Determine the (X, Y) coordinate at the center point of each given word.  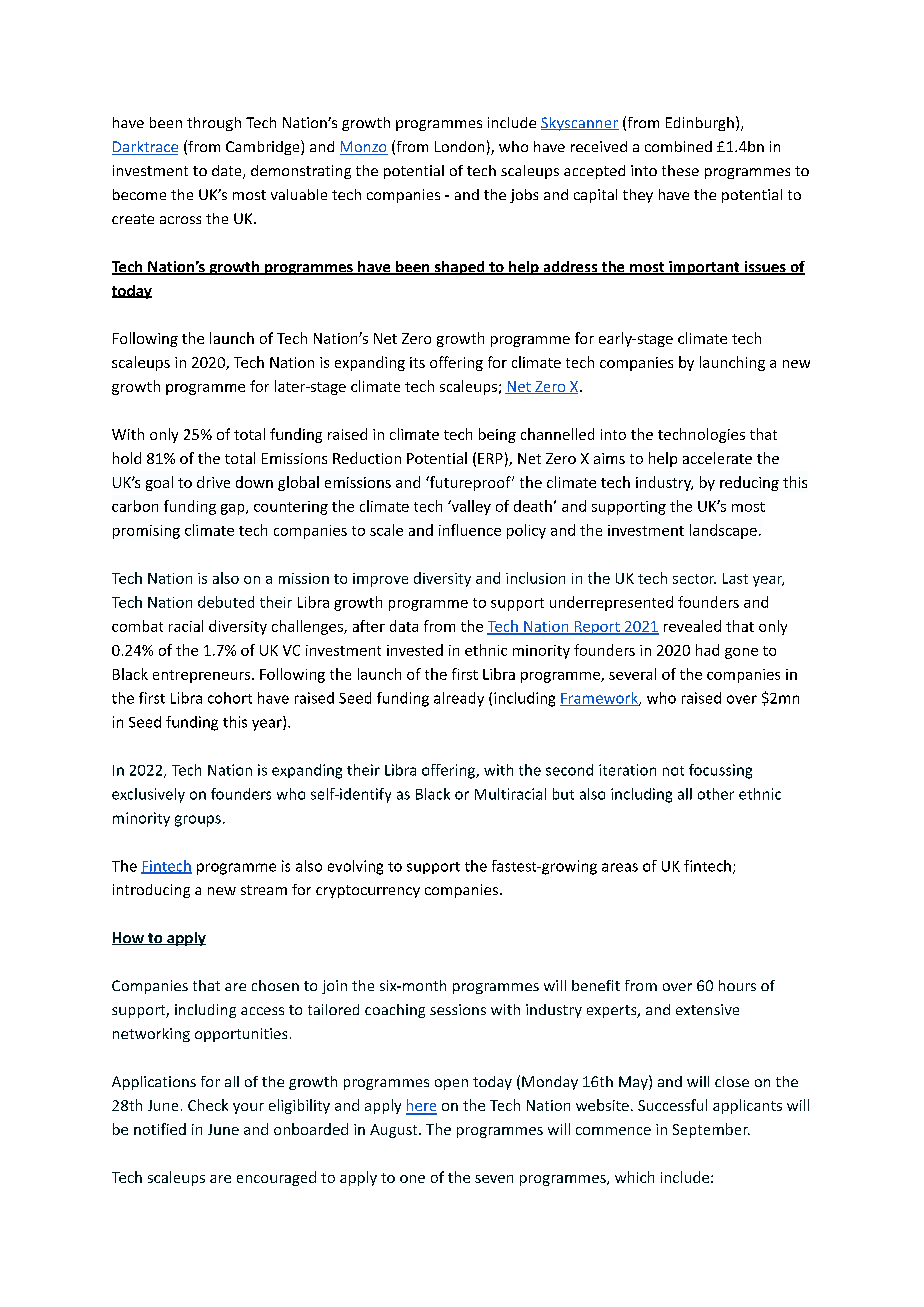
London (459, 146)
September (711, 1130)
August (395, 1131)
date (228, 172)
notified (160, 1129)
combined (678, 146)
